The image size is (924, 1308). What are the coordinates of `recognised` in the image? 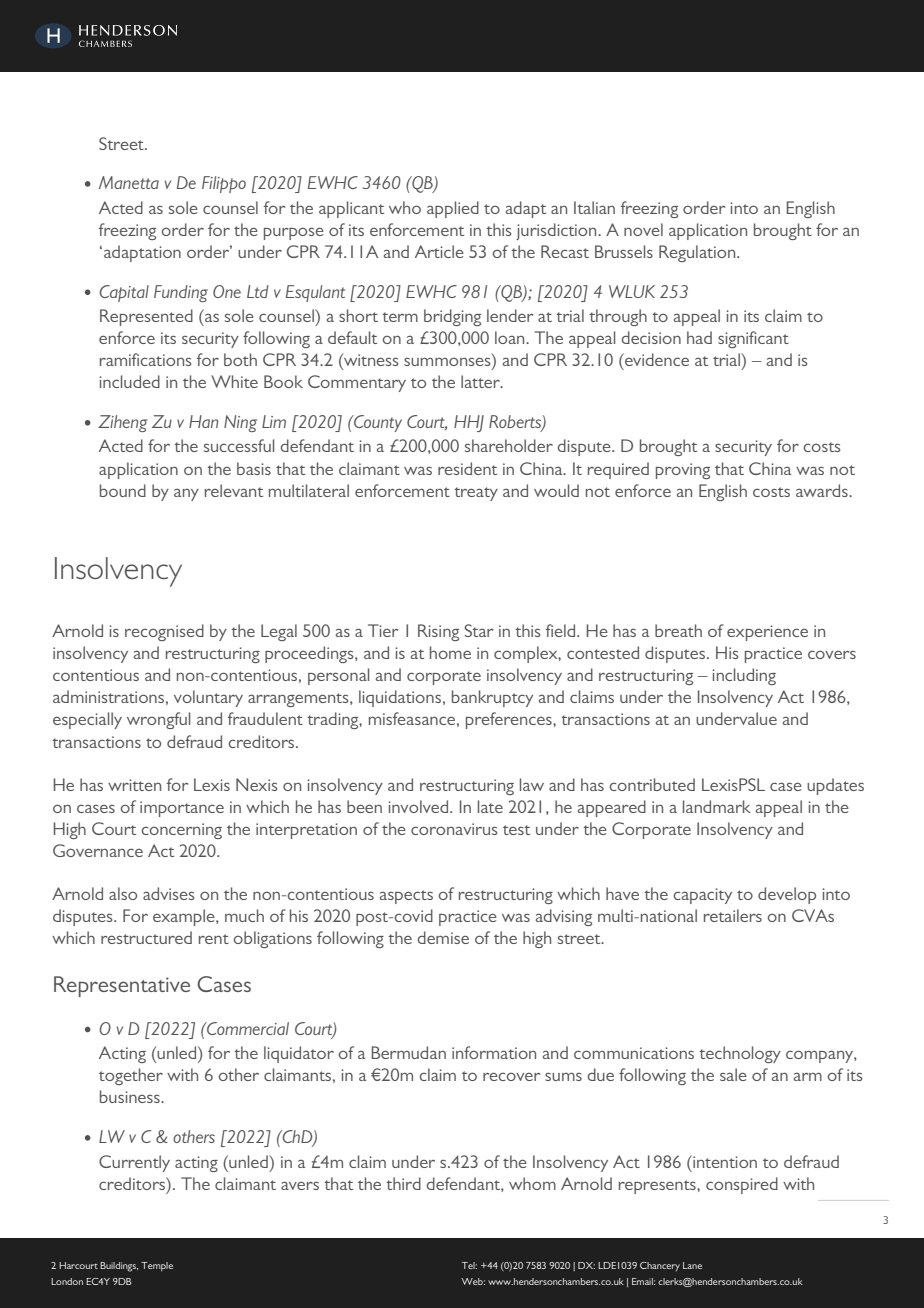 It's located at (164, 632).
